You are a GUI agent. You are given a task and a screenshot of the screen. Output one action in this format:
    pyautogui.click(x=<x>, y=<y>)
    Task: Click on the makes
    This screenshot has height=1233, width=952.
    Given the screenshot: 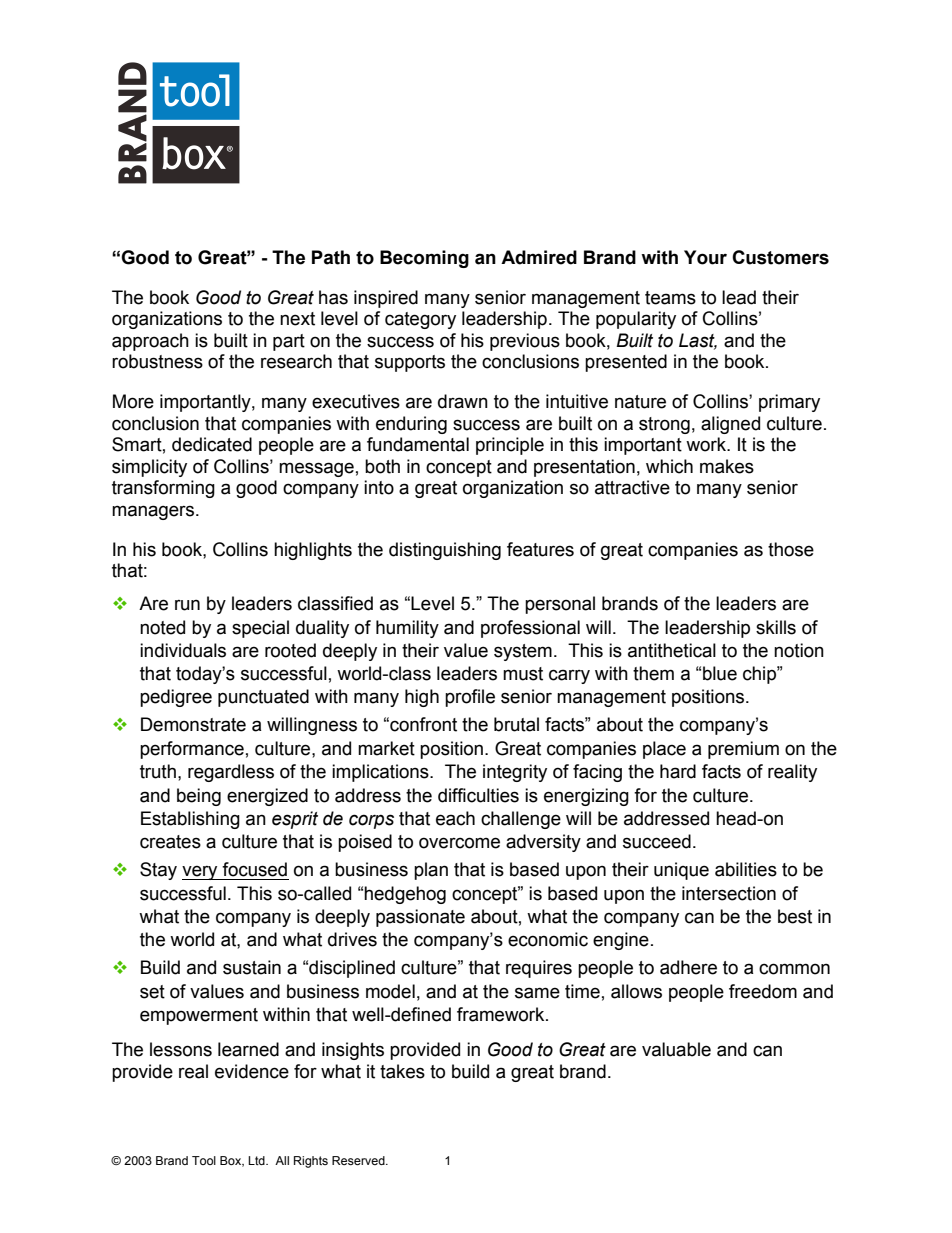 What is the action you would take?
    pyautogui.click(x=727, y=466)
